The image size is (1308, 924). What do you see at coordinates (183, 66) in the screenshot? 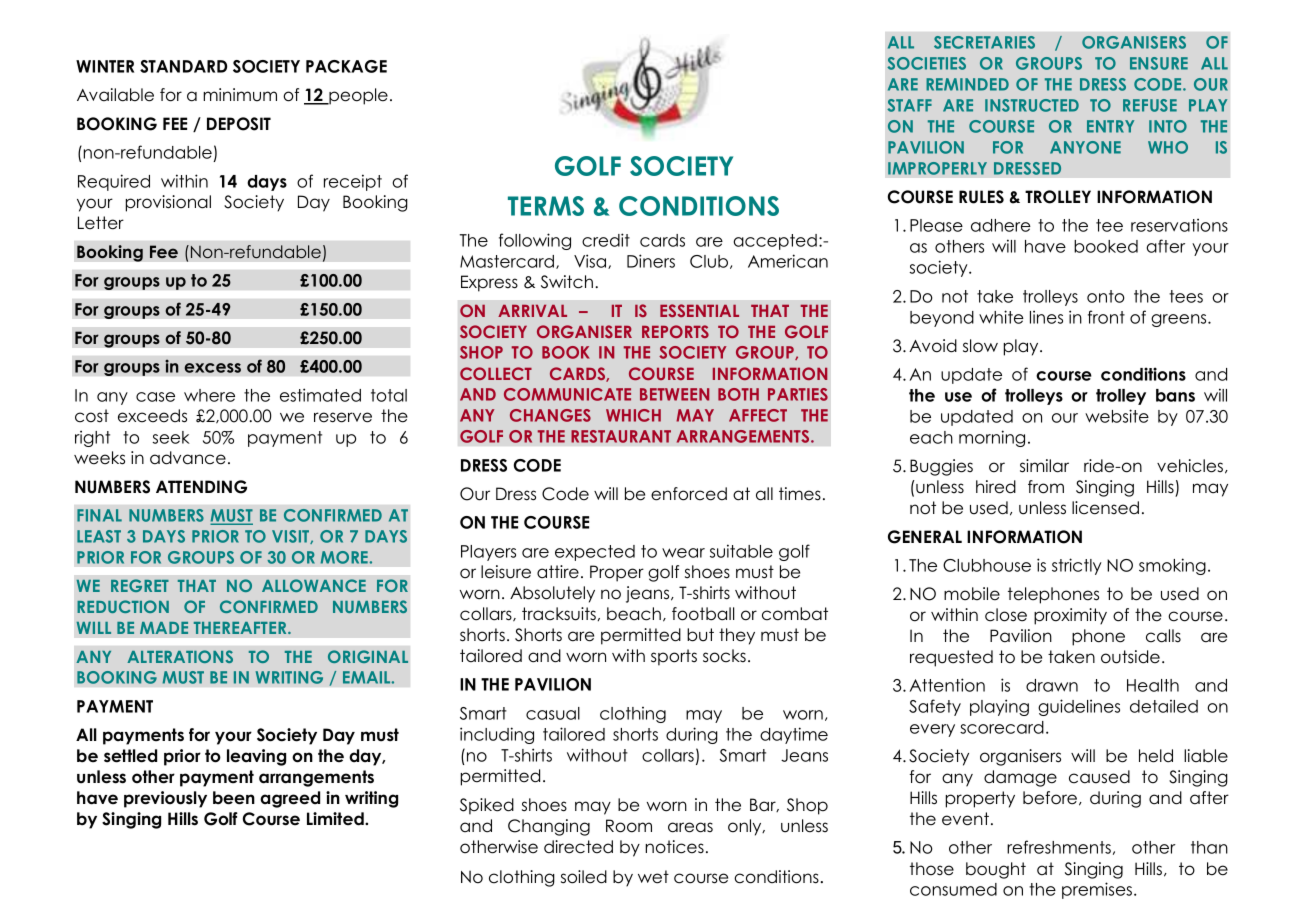
I see `STANDARD` at bounding box center [183, 66].
